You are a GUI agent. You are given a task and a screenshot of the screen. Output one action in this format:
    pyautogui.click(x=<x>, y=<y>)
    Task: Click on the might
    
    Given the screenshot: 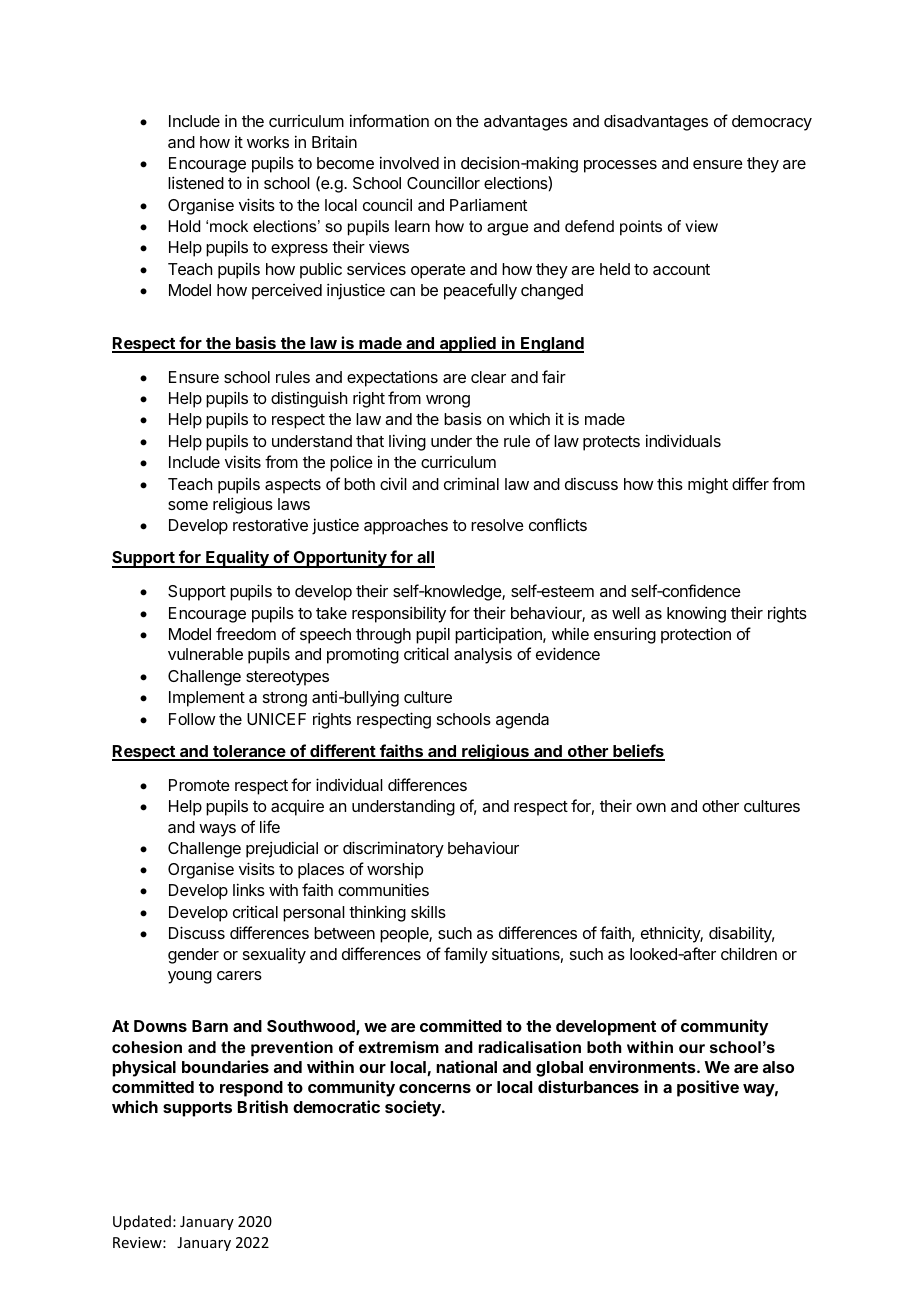 What is the action you would take?
    pyautogui.click(x=708, y=485)
